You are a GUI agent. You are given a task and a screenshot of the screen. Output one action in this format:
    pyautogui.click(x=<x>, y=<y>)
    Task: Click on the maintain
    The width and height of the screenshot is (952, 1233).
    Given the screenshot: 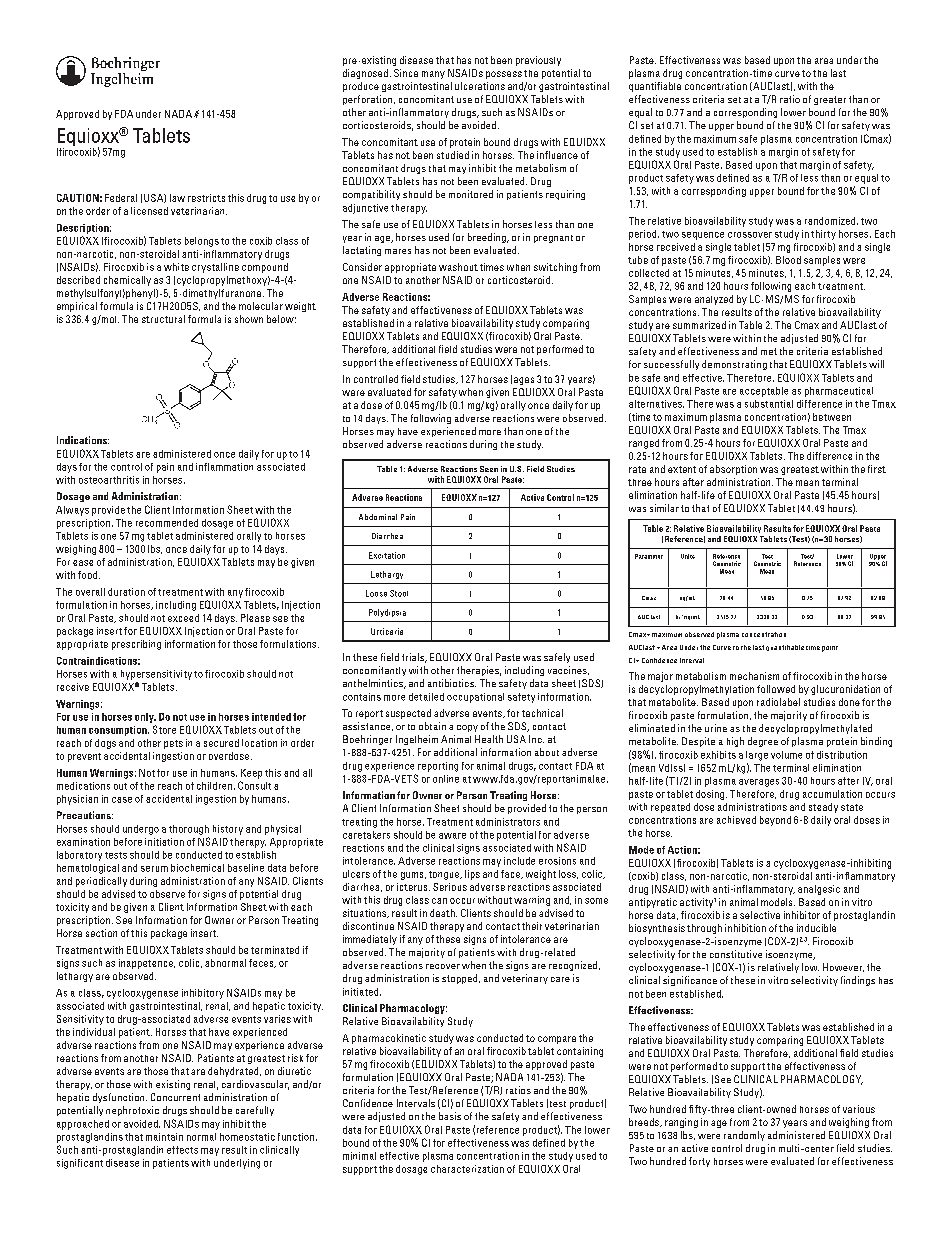 What is the action you would take?
    pyautogui.click(x=164, y=1137)
